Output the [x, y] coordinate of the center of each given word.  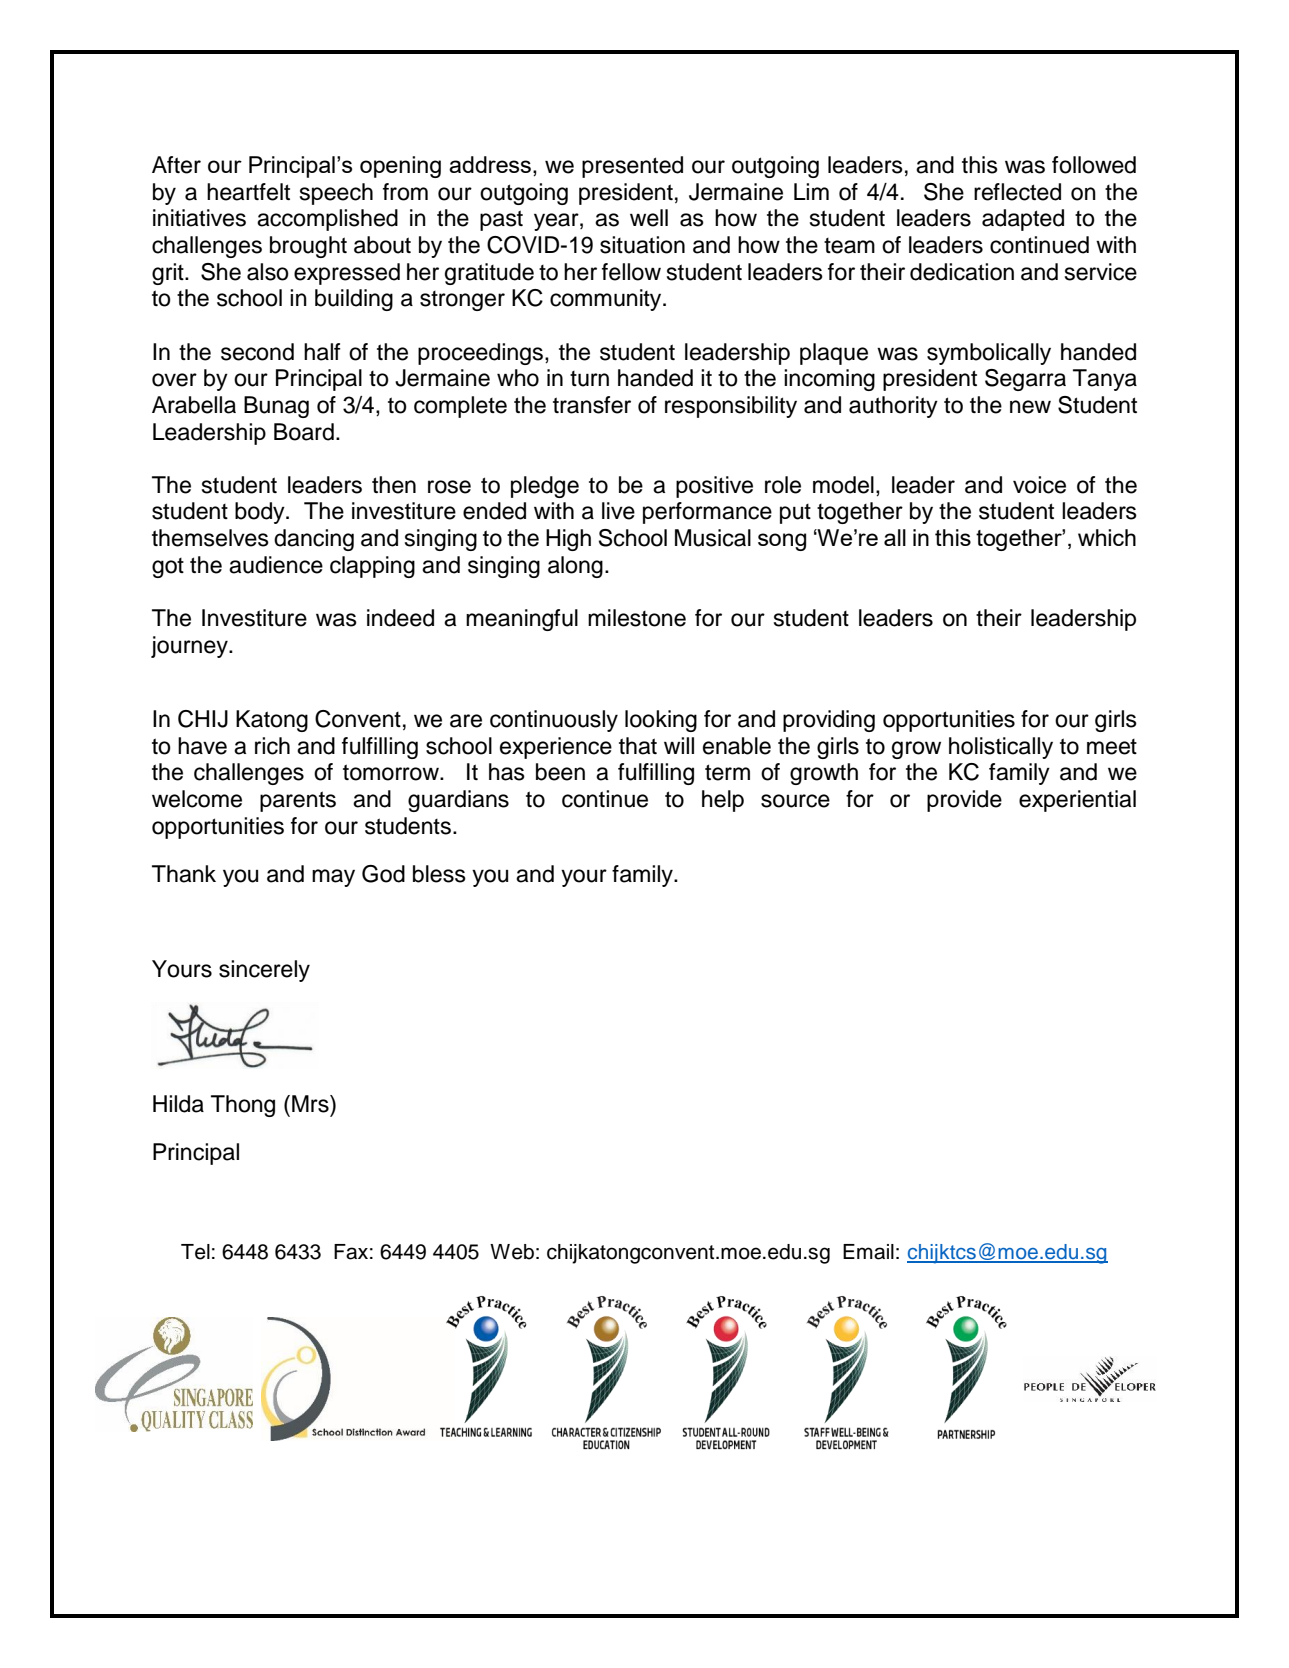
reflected [1017, 192]
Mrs [311, 1104]
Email [868, 1252]
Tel [195, 1252]
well [649, 218]
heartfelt [248, 192]
